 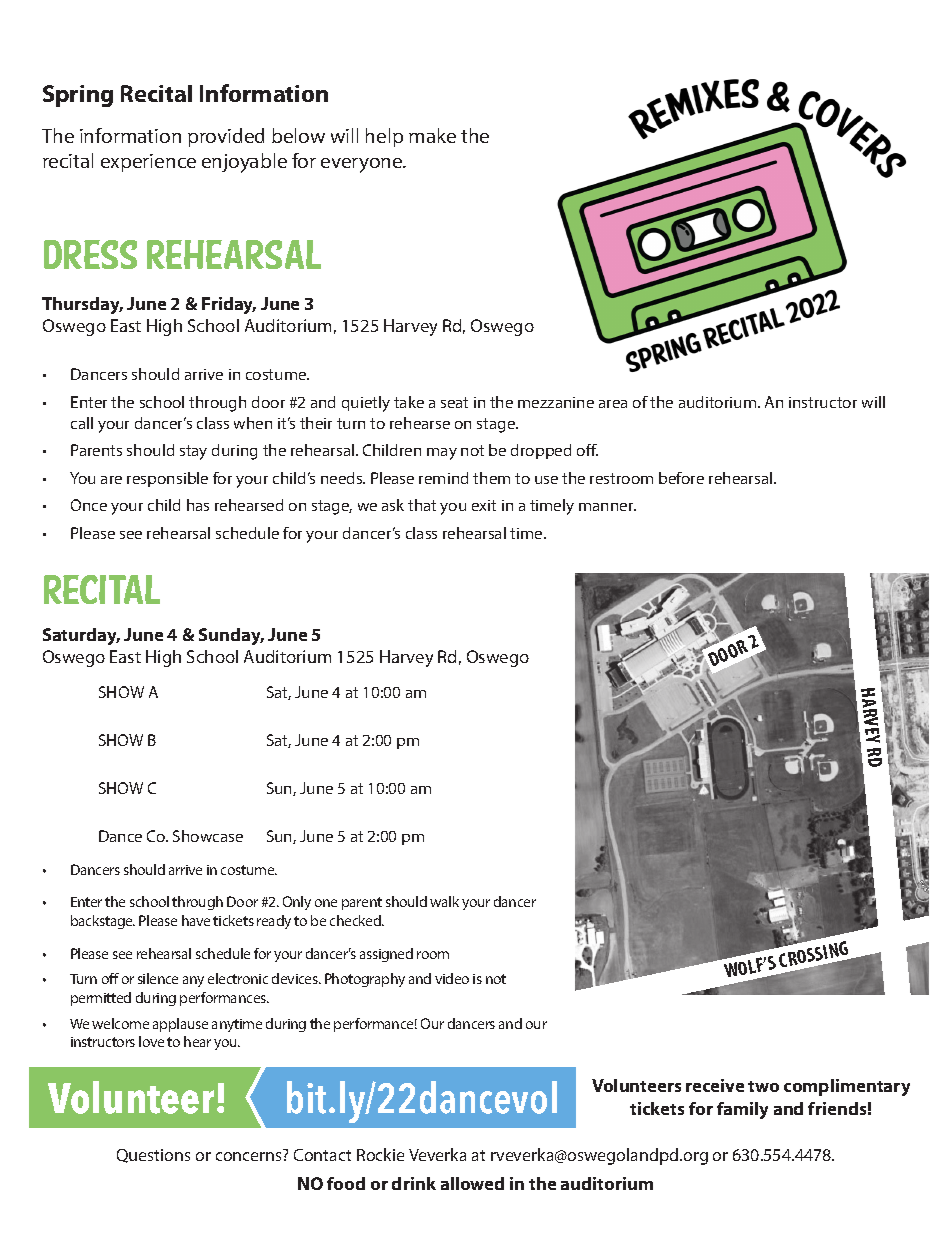 What do you see at coordinates (384, 137) in the screenshot?
I see `help` at bounding box center [384, 137].
